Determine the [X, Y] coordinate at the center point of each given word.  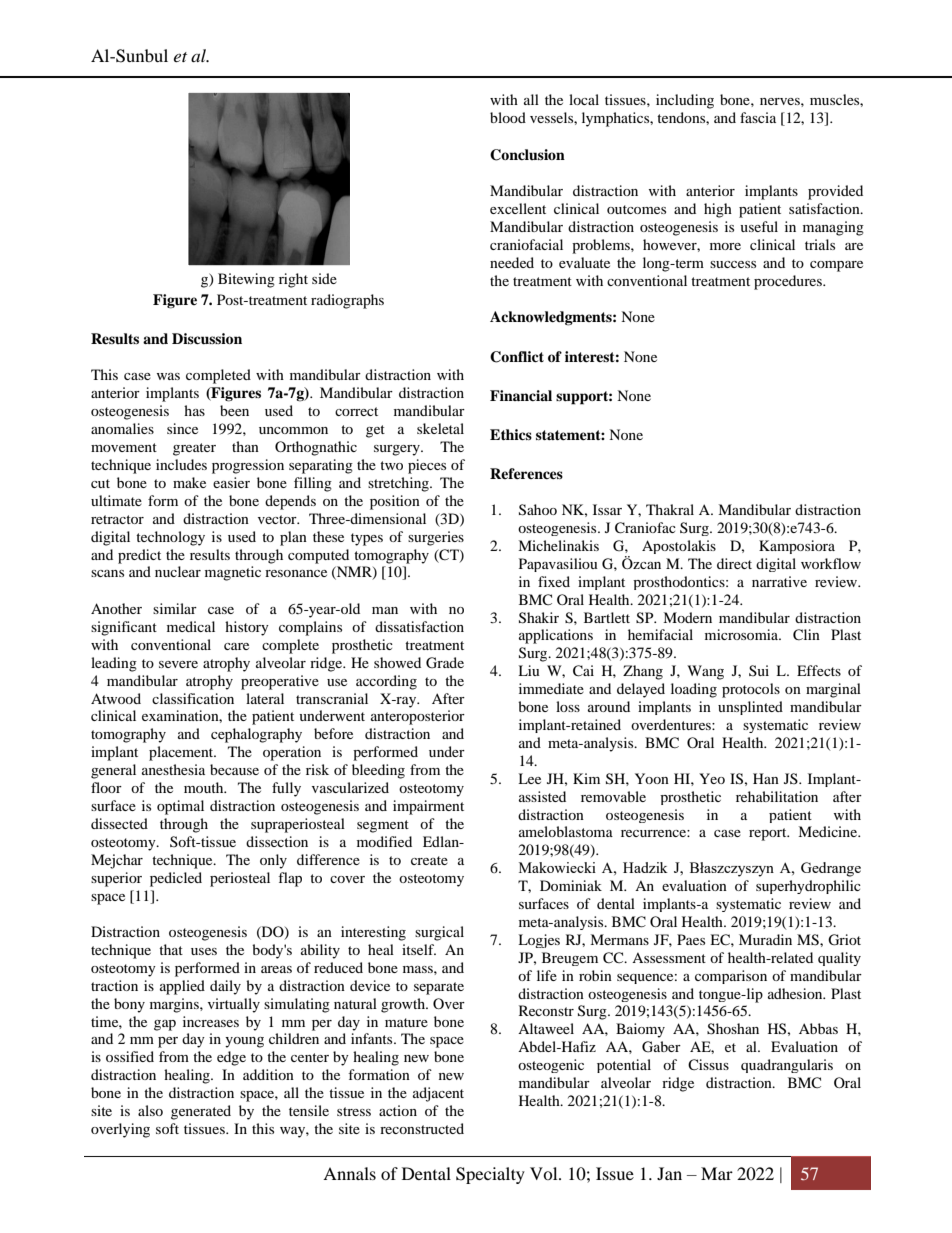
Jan [669, 1173]
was [168, 376]
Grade [445, 663]
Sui [759, 670]
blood [508, 117]
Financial [521, 395]
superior [116, 879]
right [293, 280]
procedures [789, 282]
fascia [758, 117]
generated [201, 1112]
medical [191, 626]
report [769, 834]
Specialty [490, 1175]
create [429, 860]
